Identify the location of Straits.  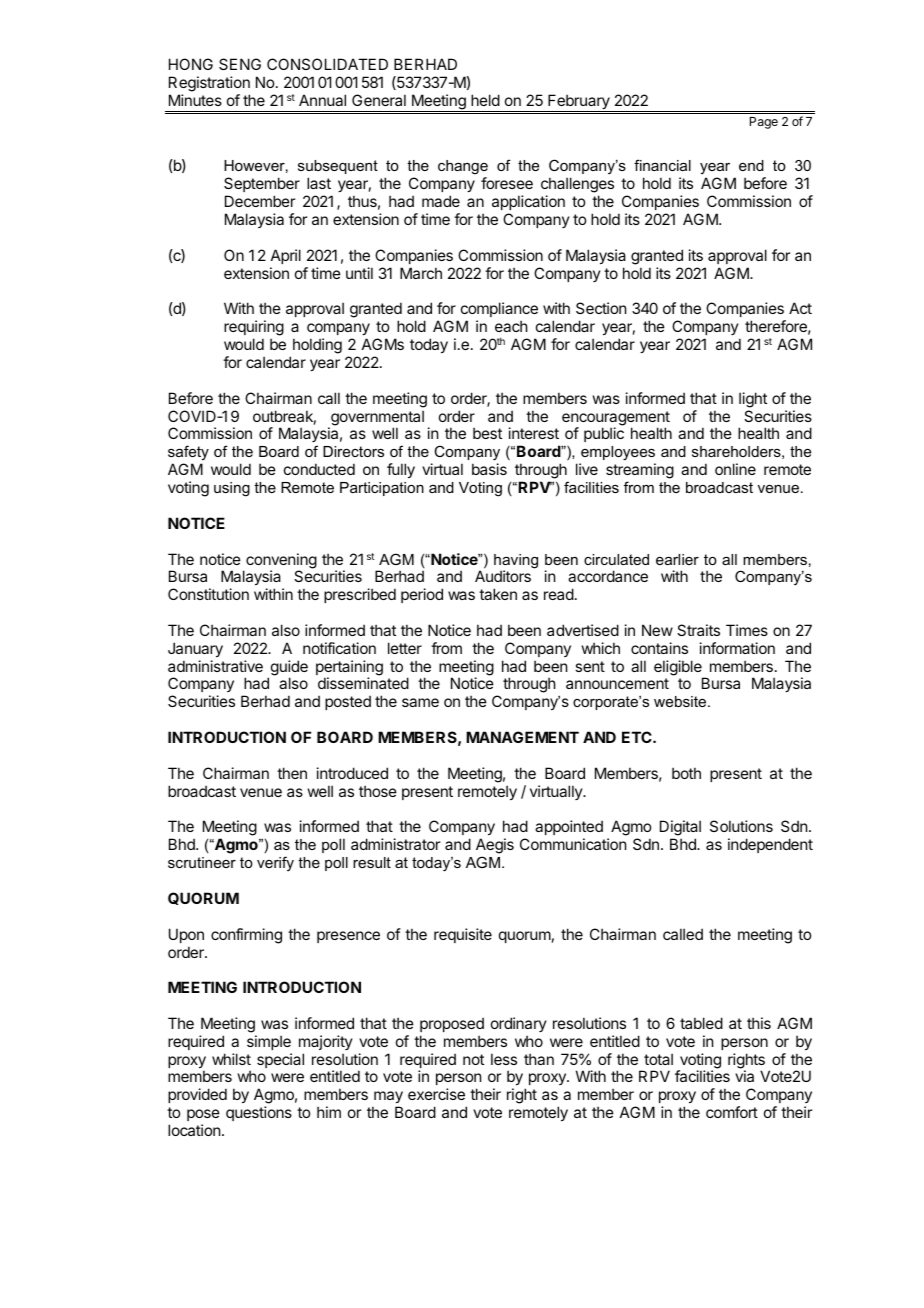
(698, 630).
